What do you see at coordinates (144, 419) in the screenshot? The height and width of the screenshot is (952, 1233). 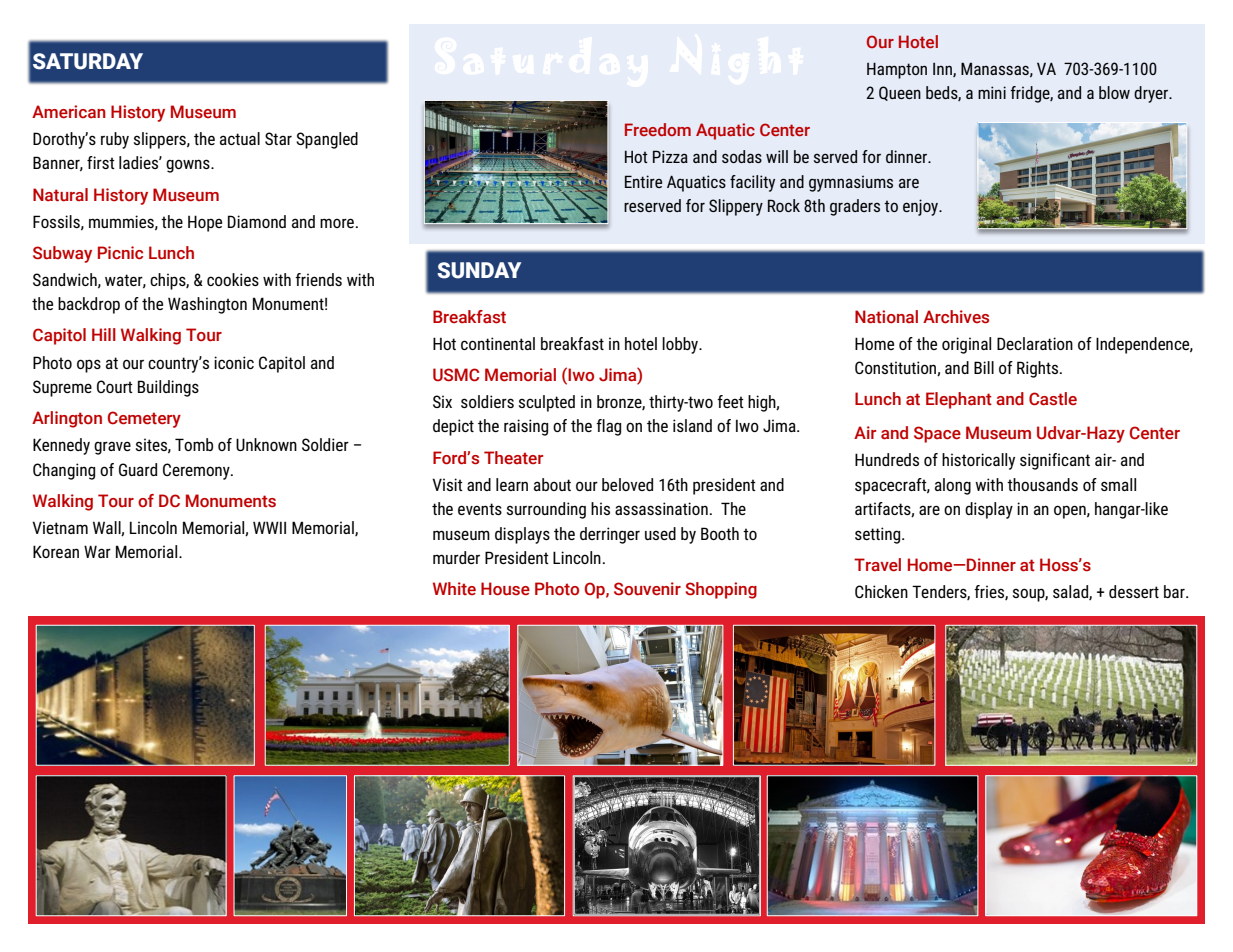 I see `Cemetery` at bounding box center [144, 419].
